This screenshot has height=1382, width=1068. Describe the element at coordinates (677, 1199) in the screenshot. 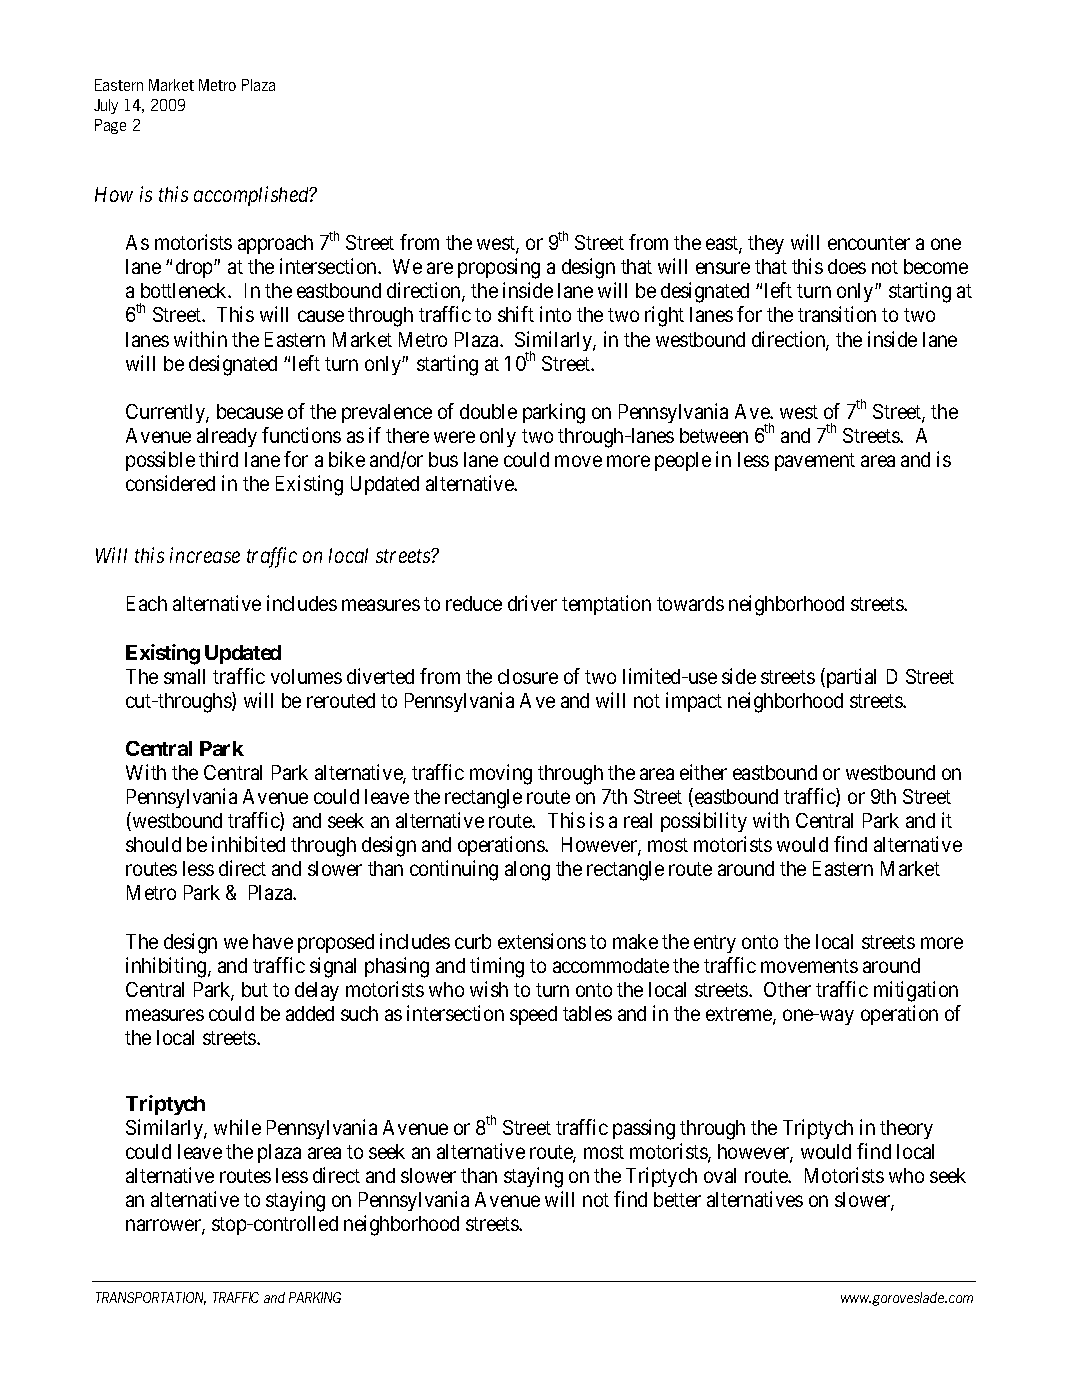

I see `better` at that location.
